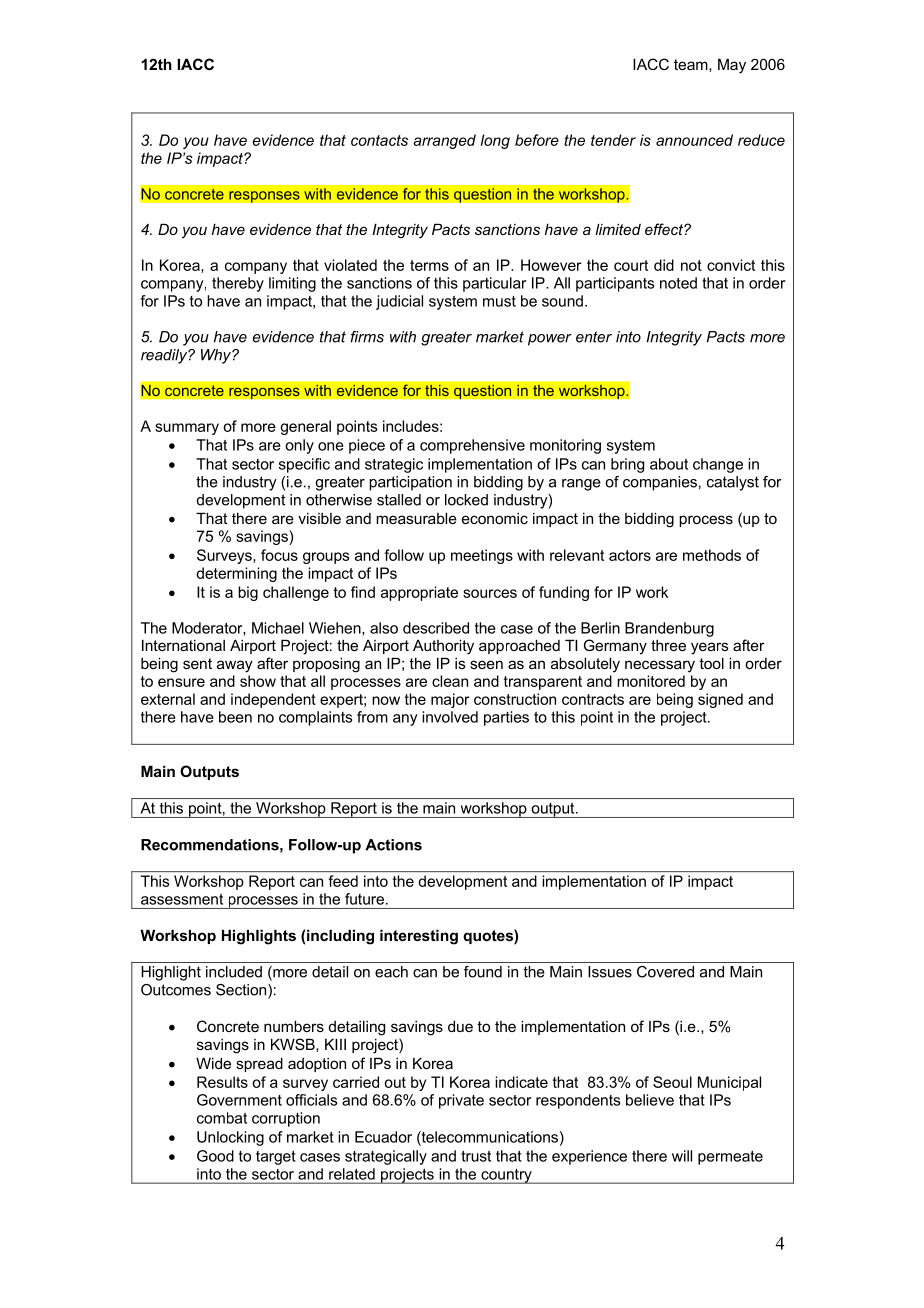 The image size is (924, 1308). What do you see at coordinates (720, 700) in the screenshot?
I see `signed` at bounding box center [720, 700].
